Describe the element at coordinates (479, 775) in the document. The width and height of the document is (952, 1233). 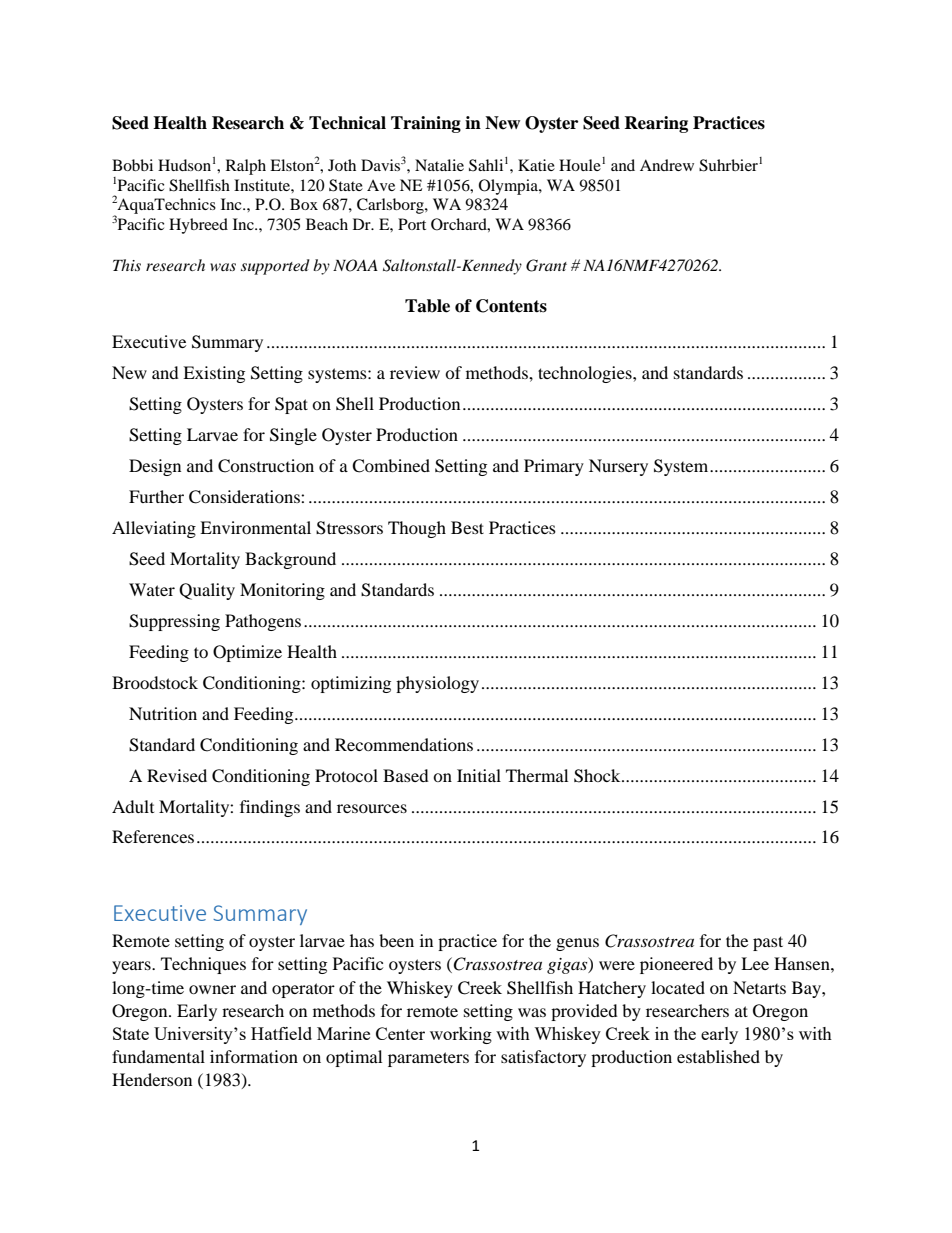
I see `Initial` at that location.
